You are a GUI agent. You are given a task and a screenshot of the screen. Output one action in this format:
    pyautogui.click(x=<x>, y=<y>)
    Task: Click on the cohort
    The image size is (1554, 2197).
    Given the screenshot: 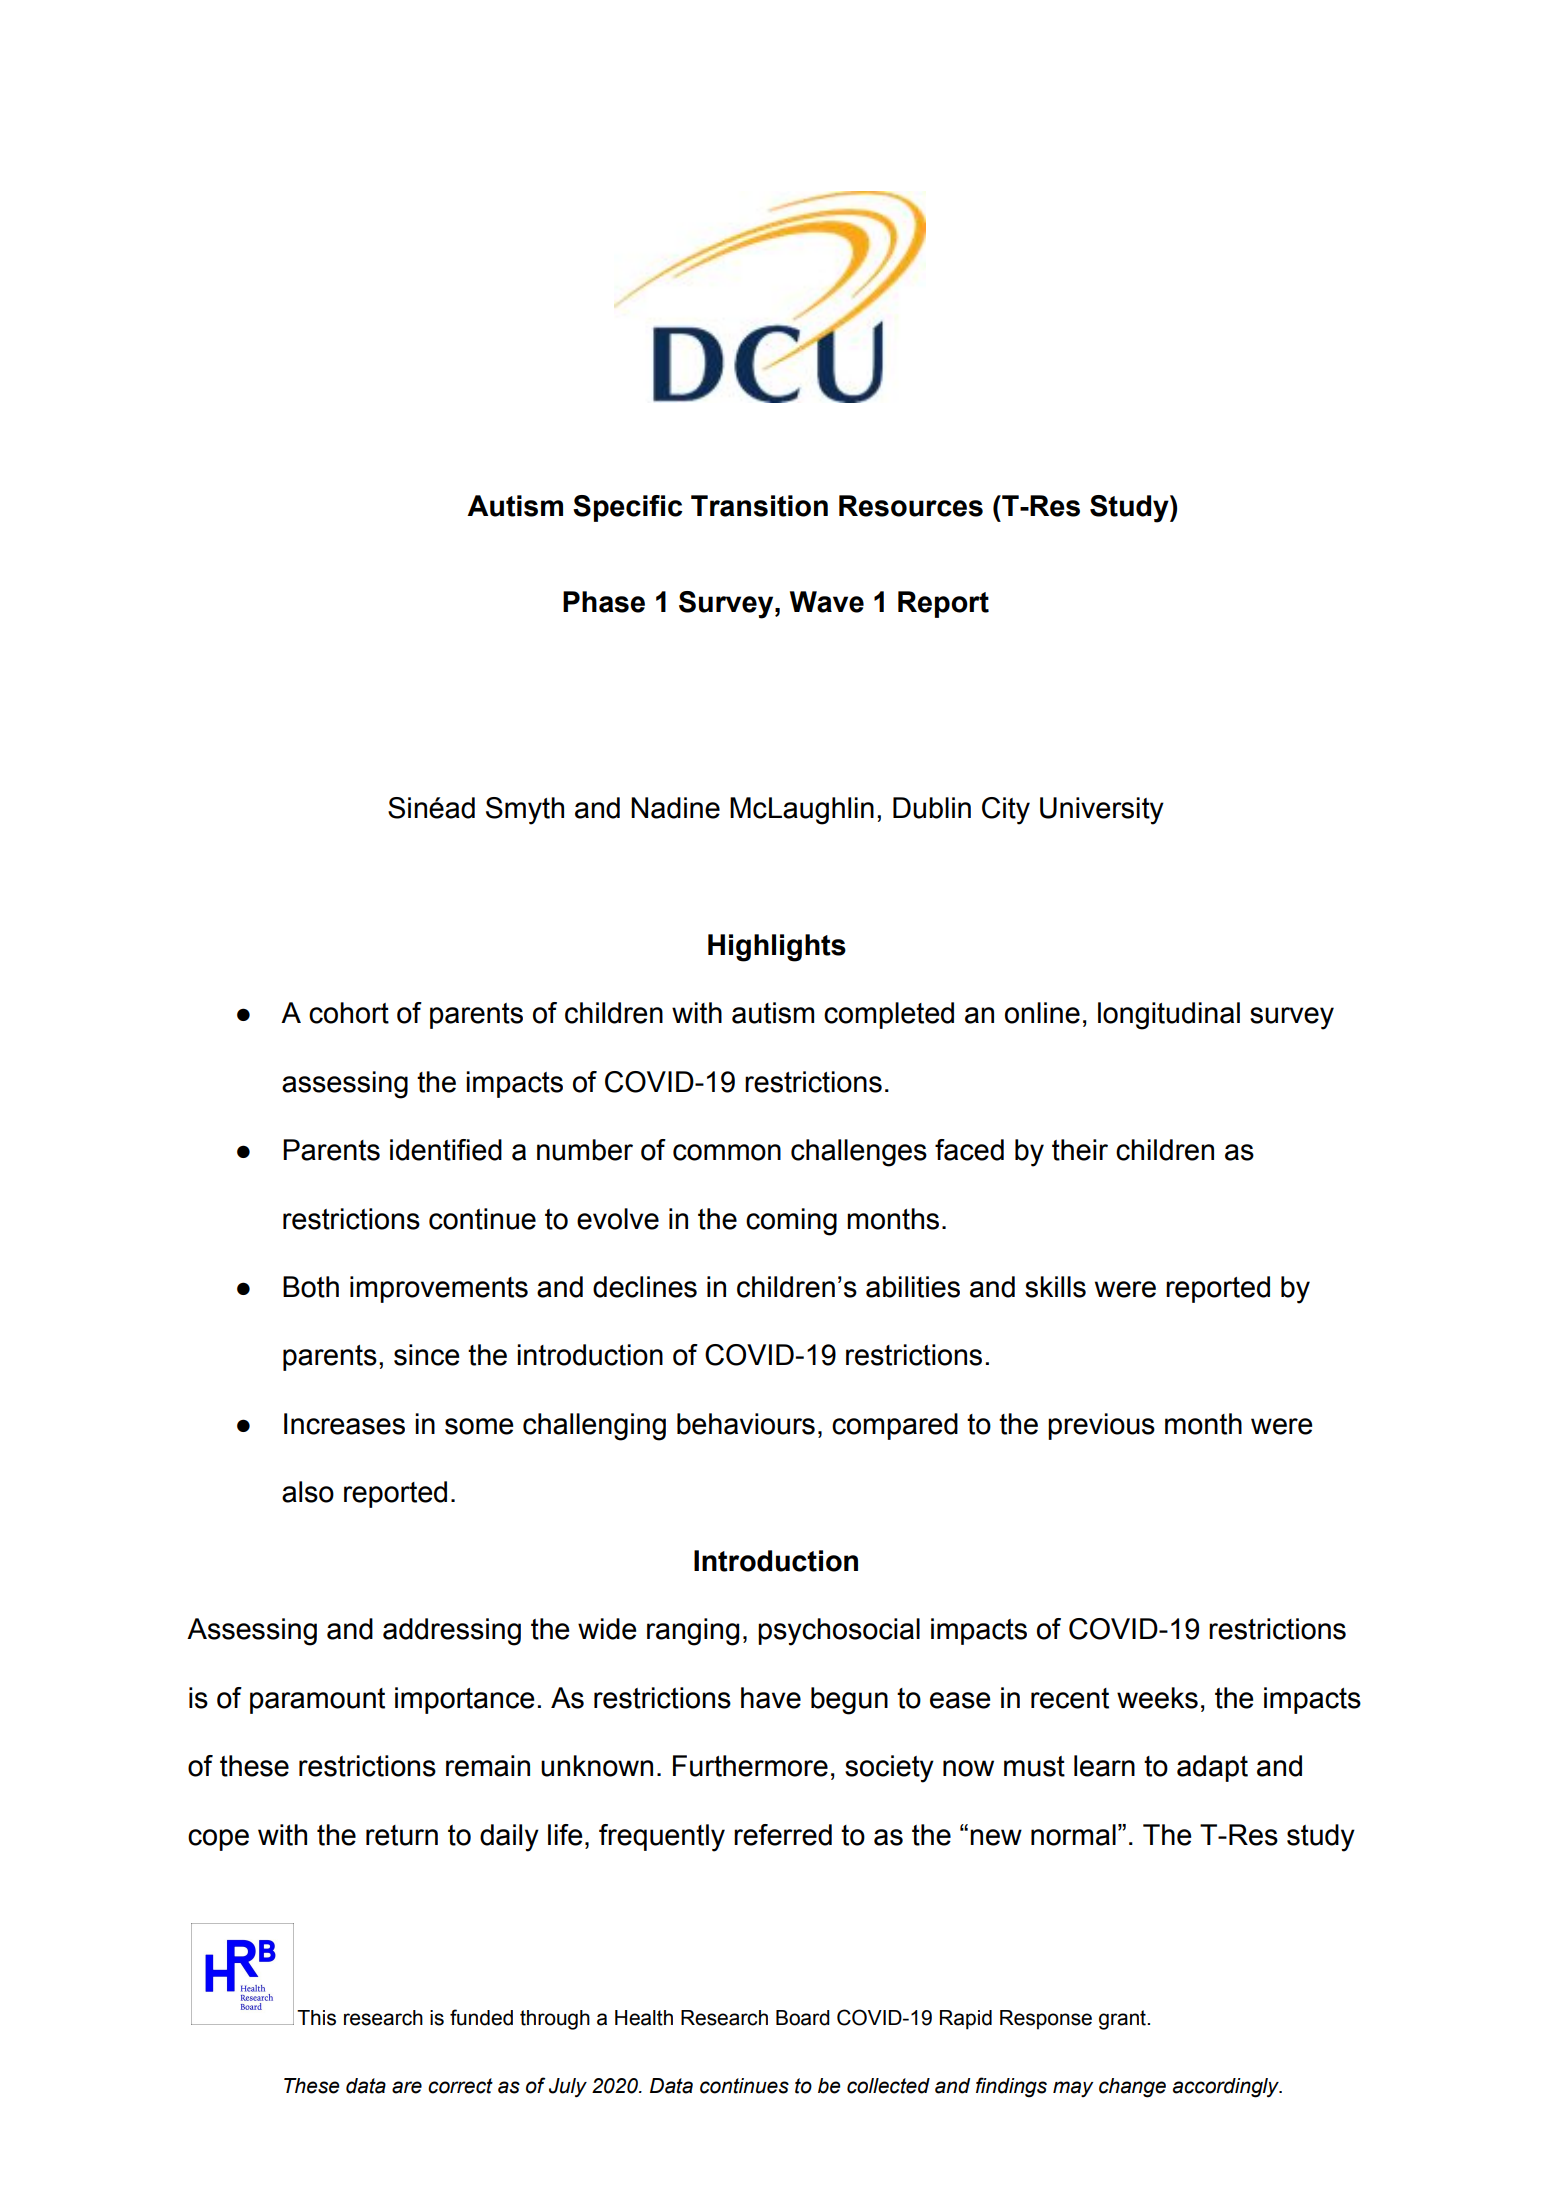 What is the action you would take?
    pyautogui.click(x=349, y=1013)
